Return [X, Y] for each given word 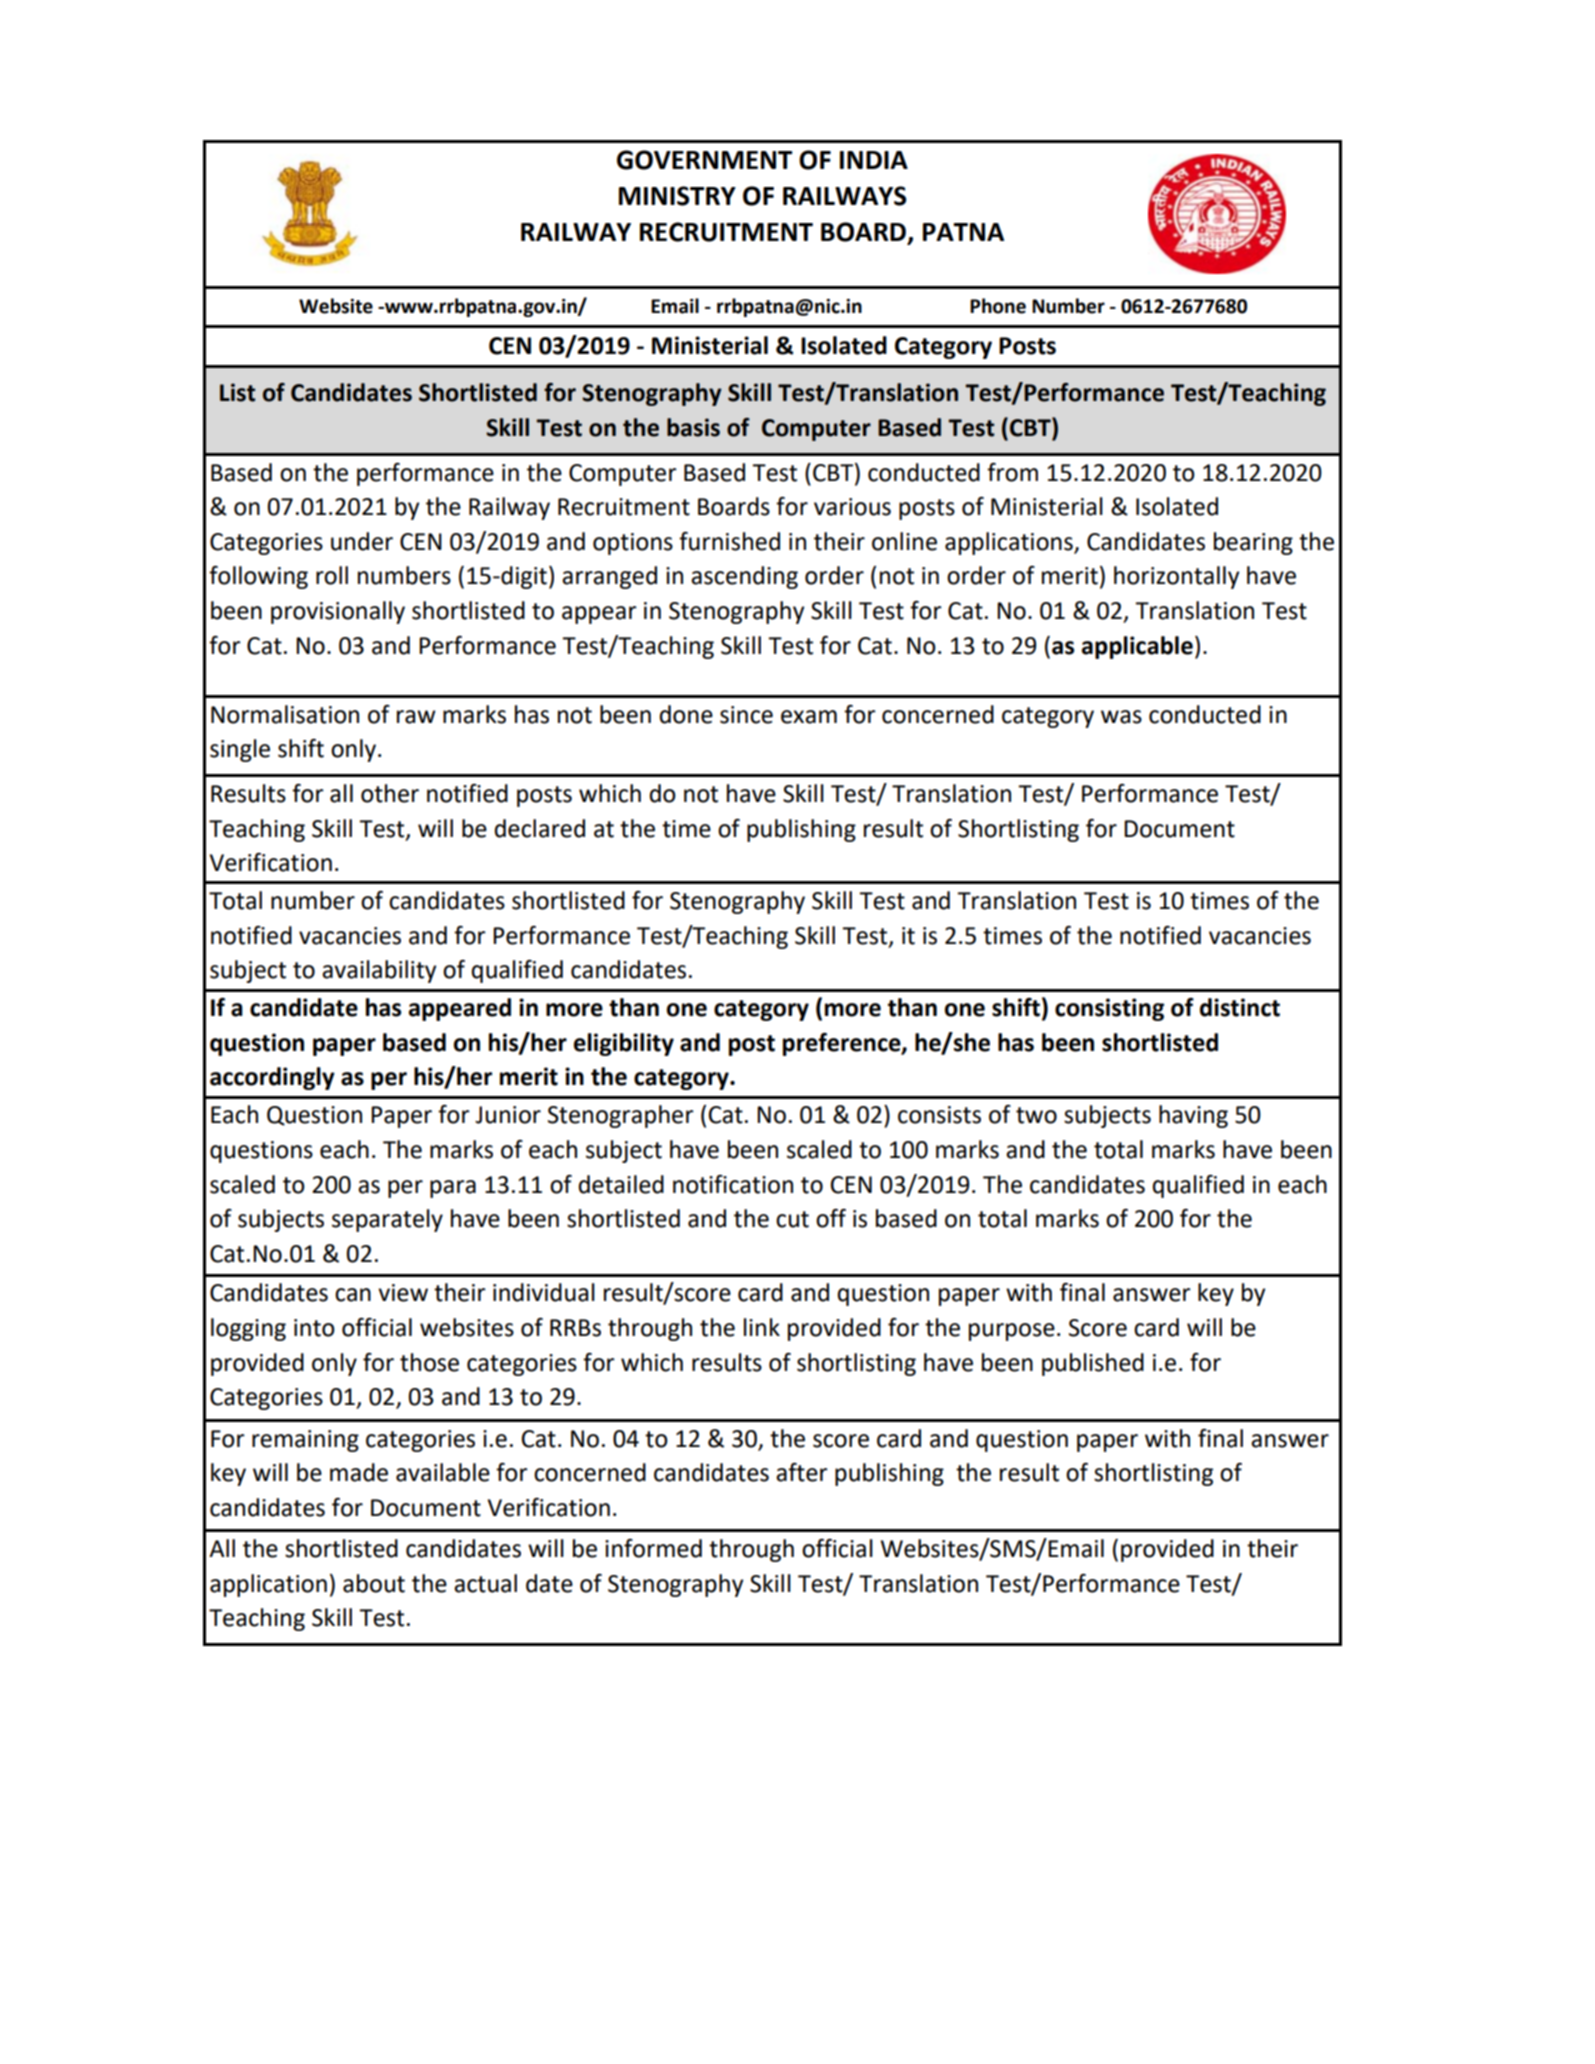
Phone [998, 306]
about [374, 1583]
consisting [1109, 1009]
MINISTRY [677, 196]
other [390, 793]
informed [653, 1548]
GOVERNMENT [704, 160]
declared [540, 828]
